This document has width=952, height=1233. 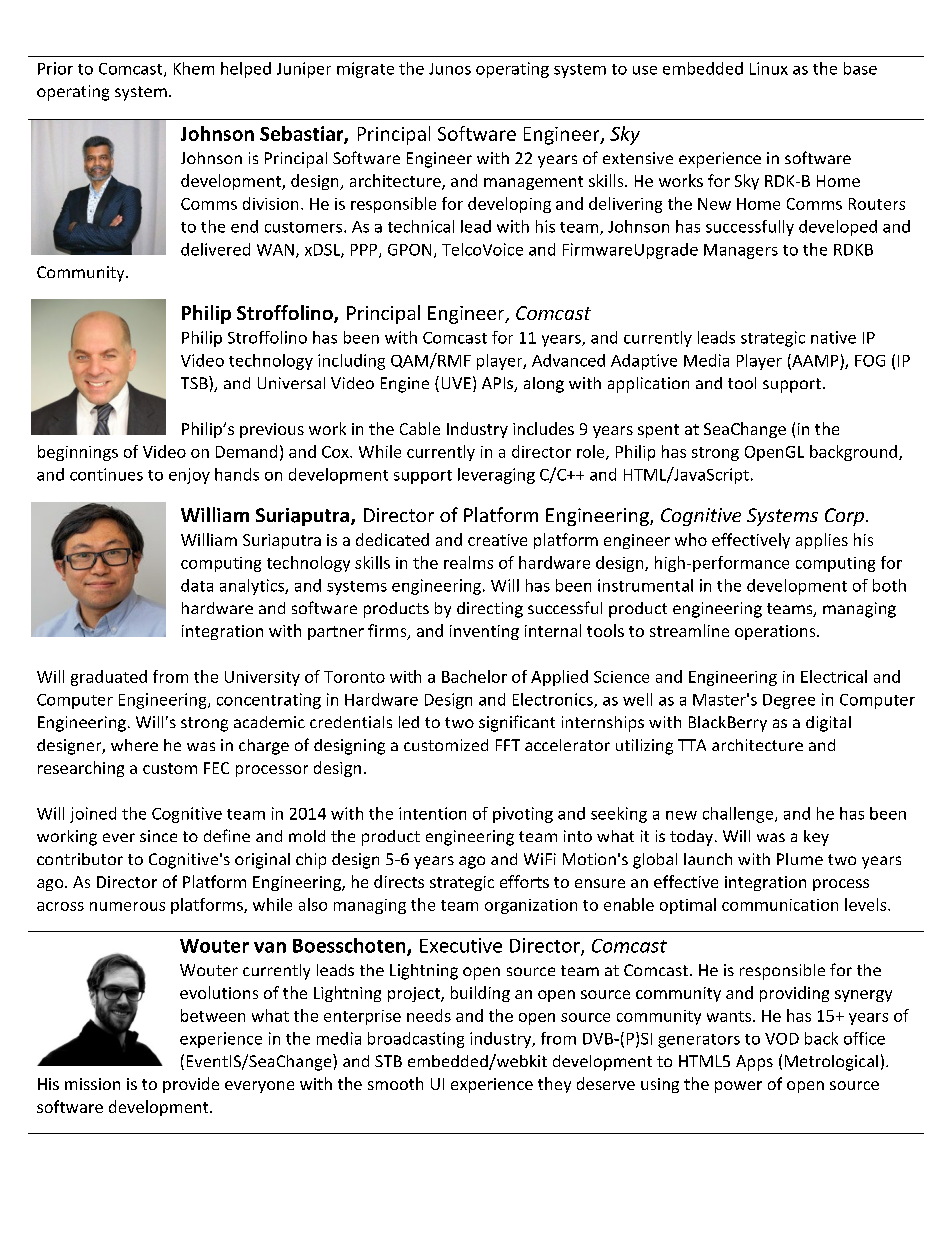 What do you see at coordinates (365, 70) in the document?
I see `migrate` at bounding box center [365, 70].
